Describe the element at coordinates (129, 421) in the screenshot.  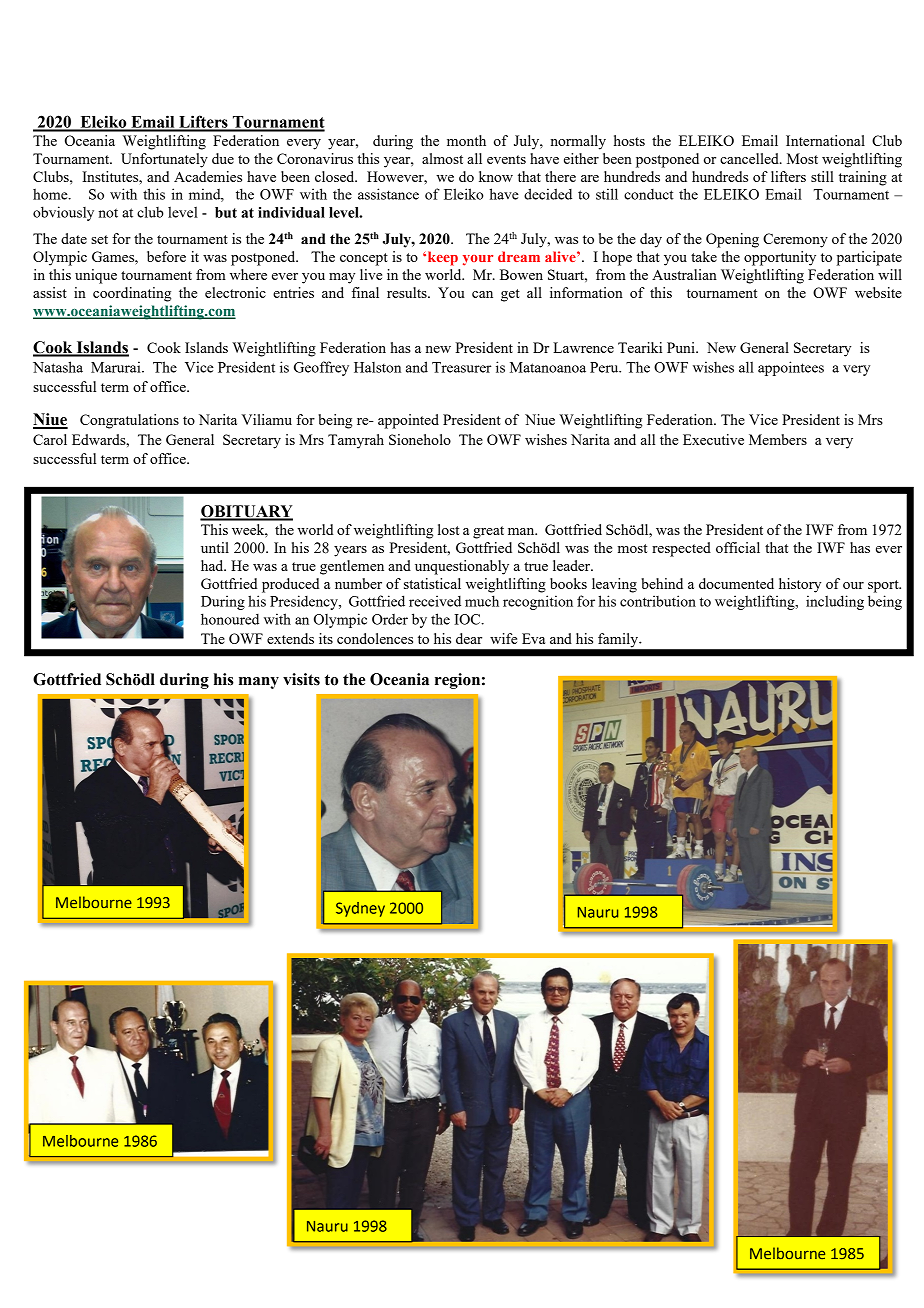
I see `Congratulations` at that location.
